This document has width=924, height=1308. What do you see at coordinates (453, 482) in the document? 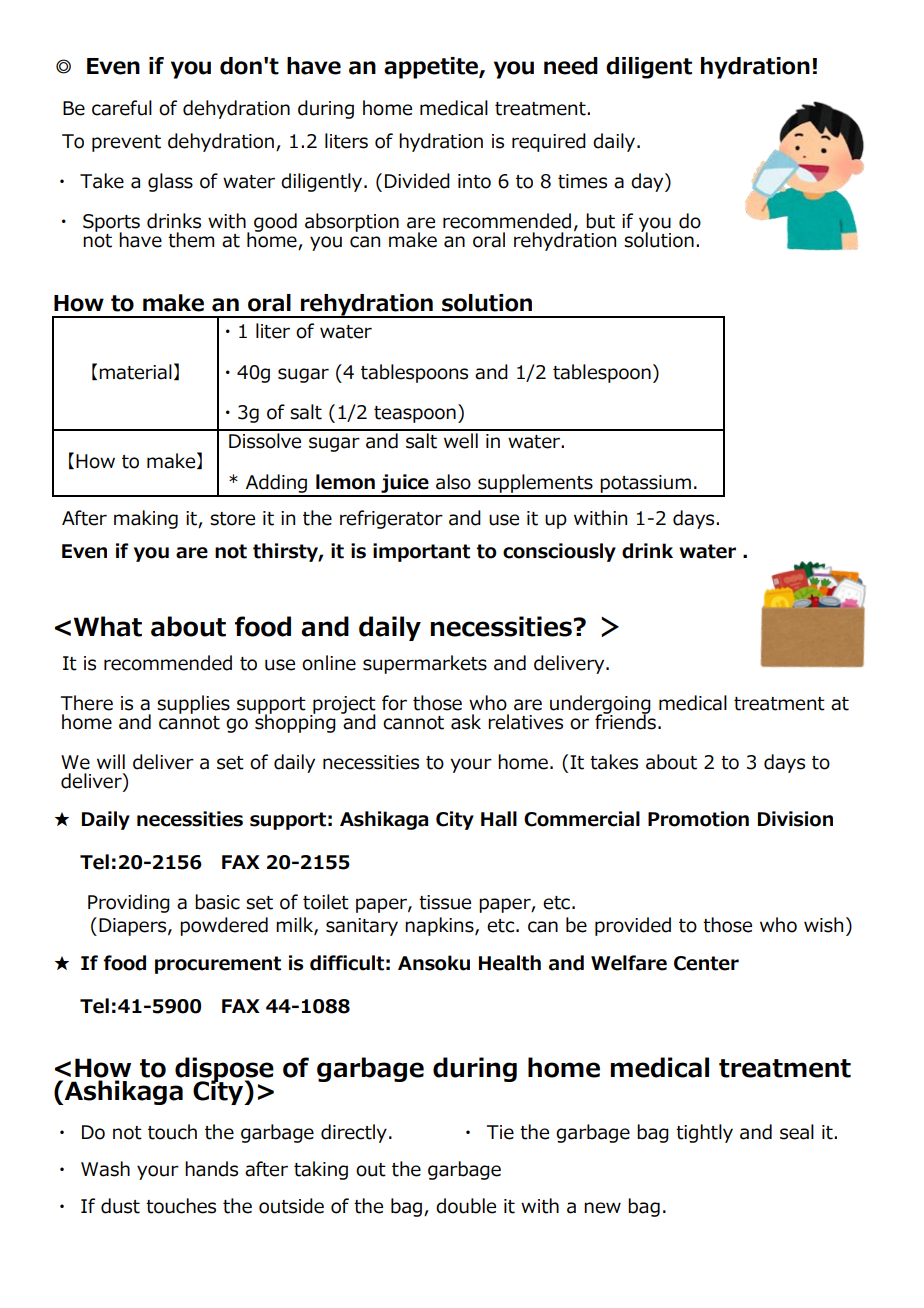
I see `also` at bounding box center [453, 482].
